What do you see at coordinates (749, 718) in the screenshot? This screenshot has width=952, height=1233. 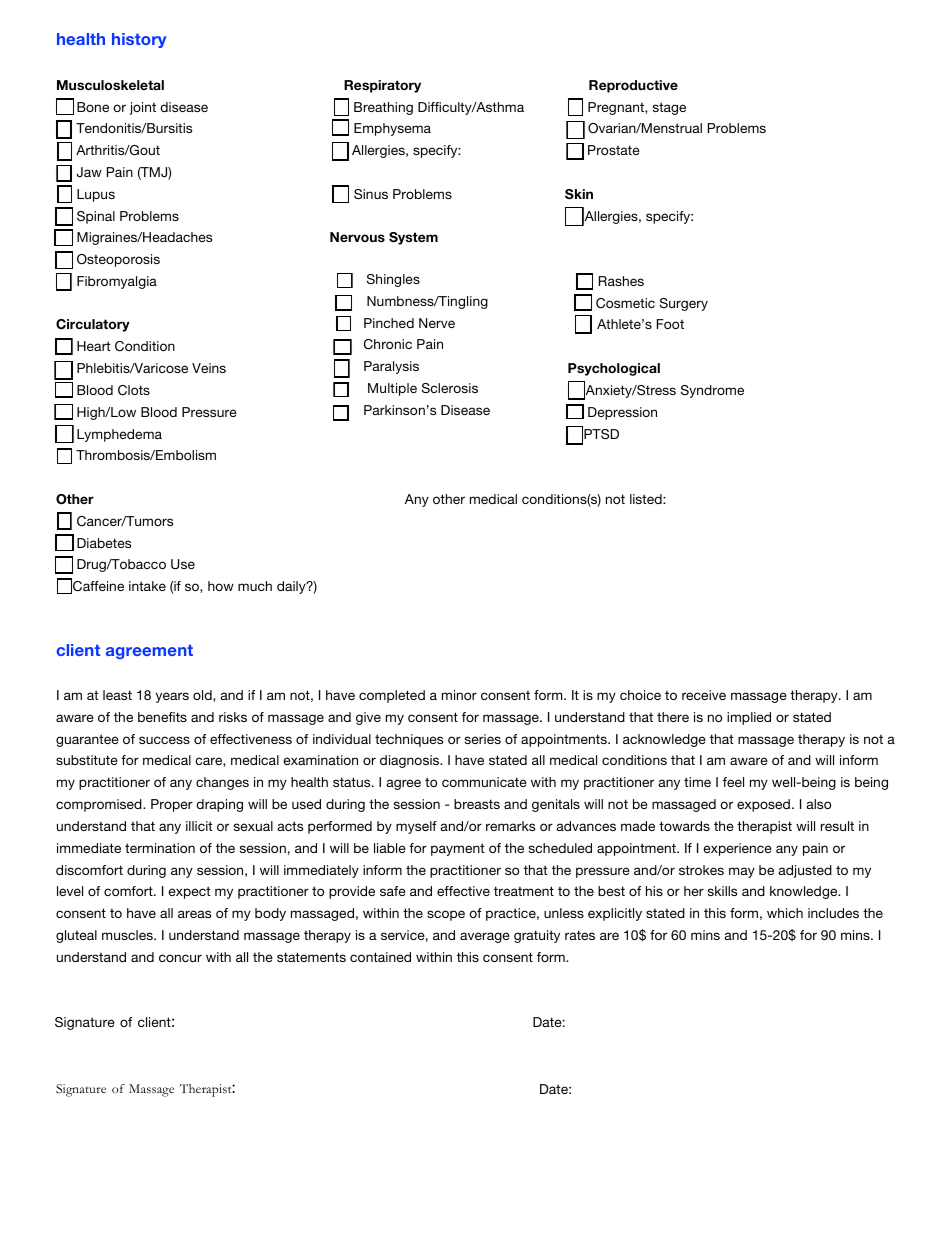 I see `implied` at bounding box center [749, 718].
